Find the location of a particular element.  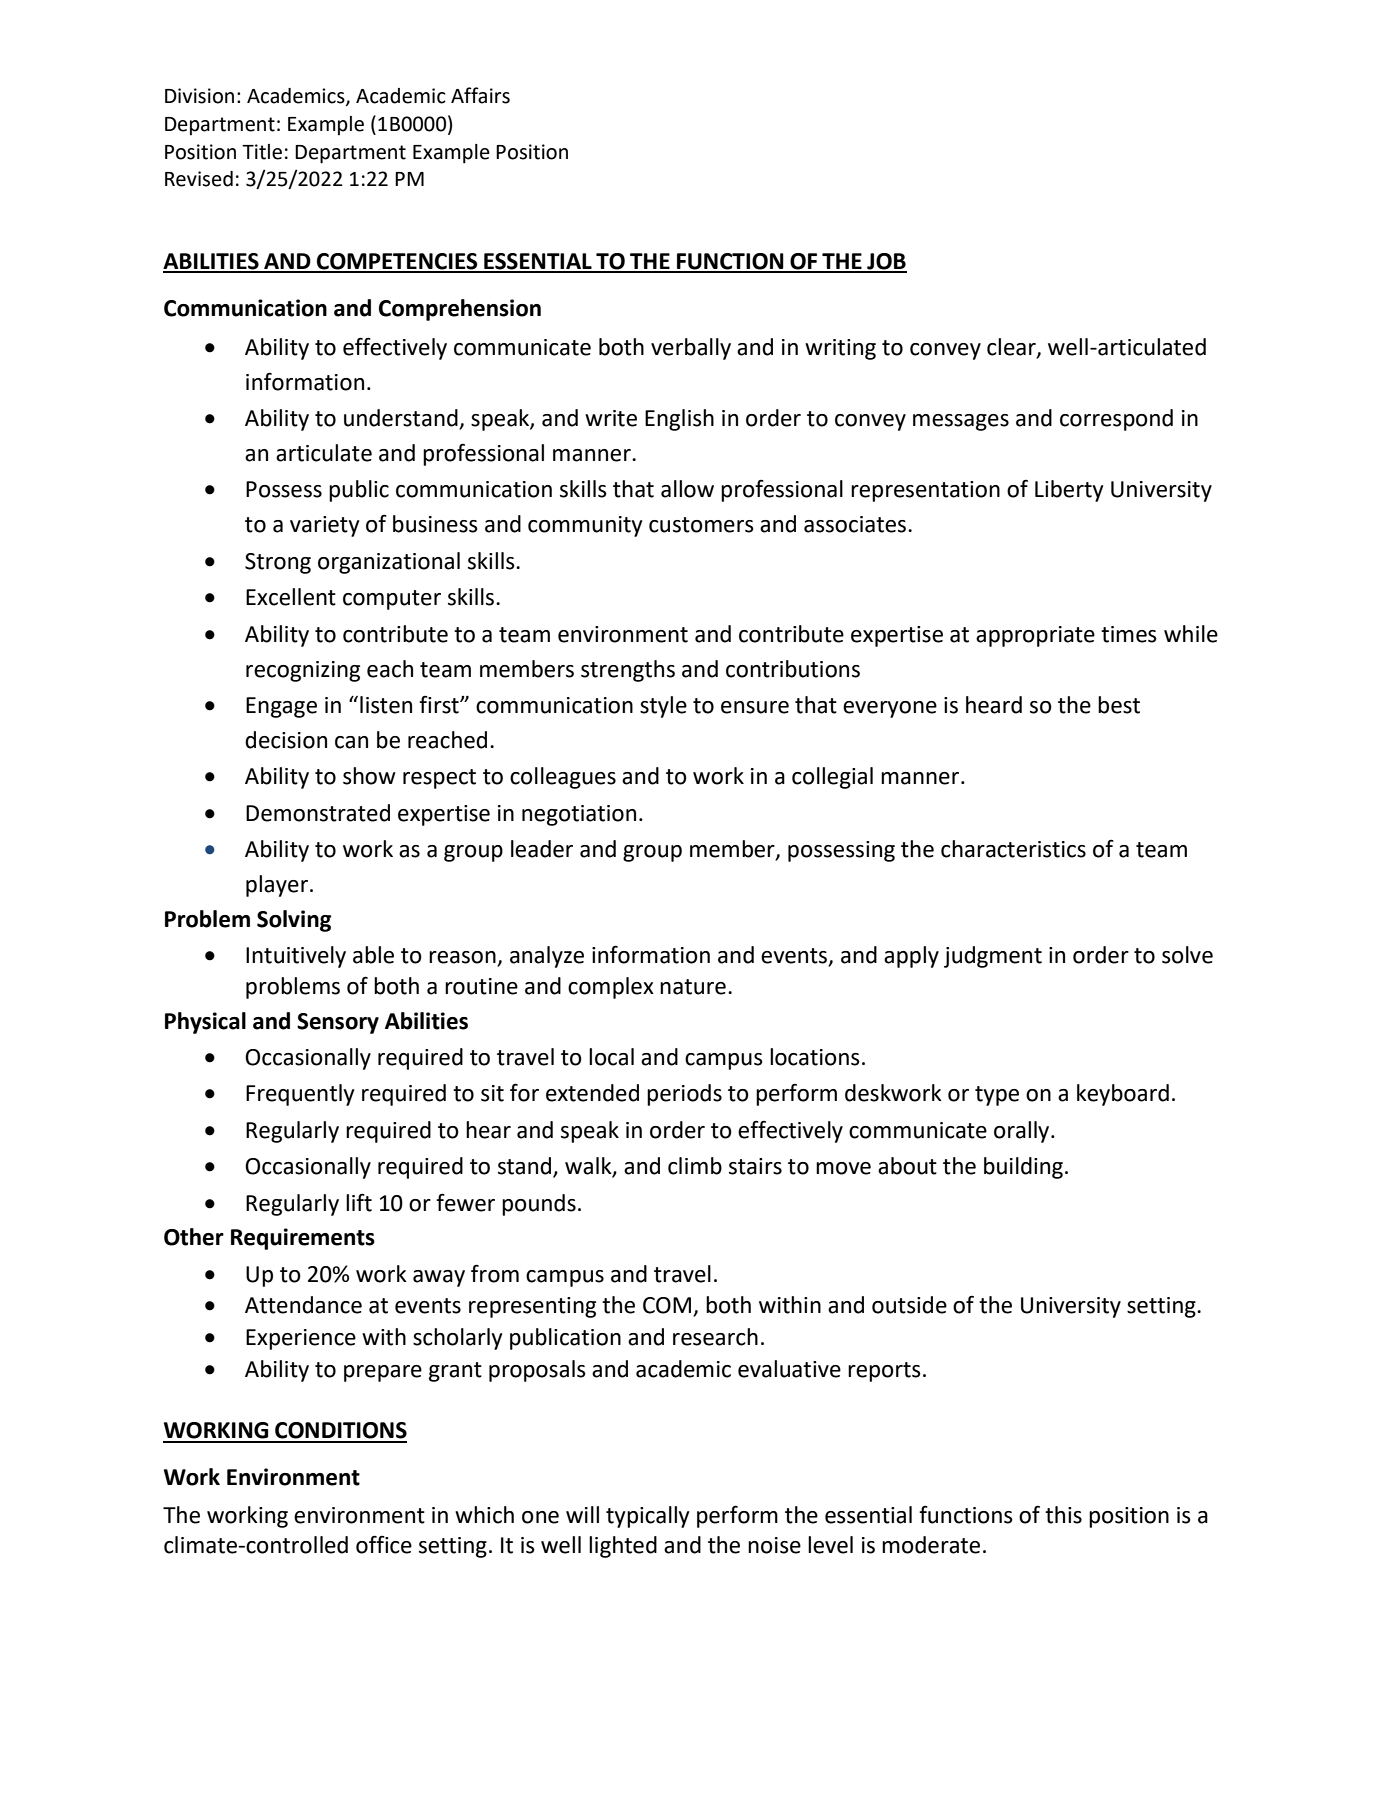

typically is located at coordinates (647, 1517).
